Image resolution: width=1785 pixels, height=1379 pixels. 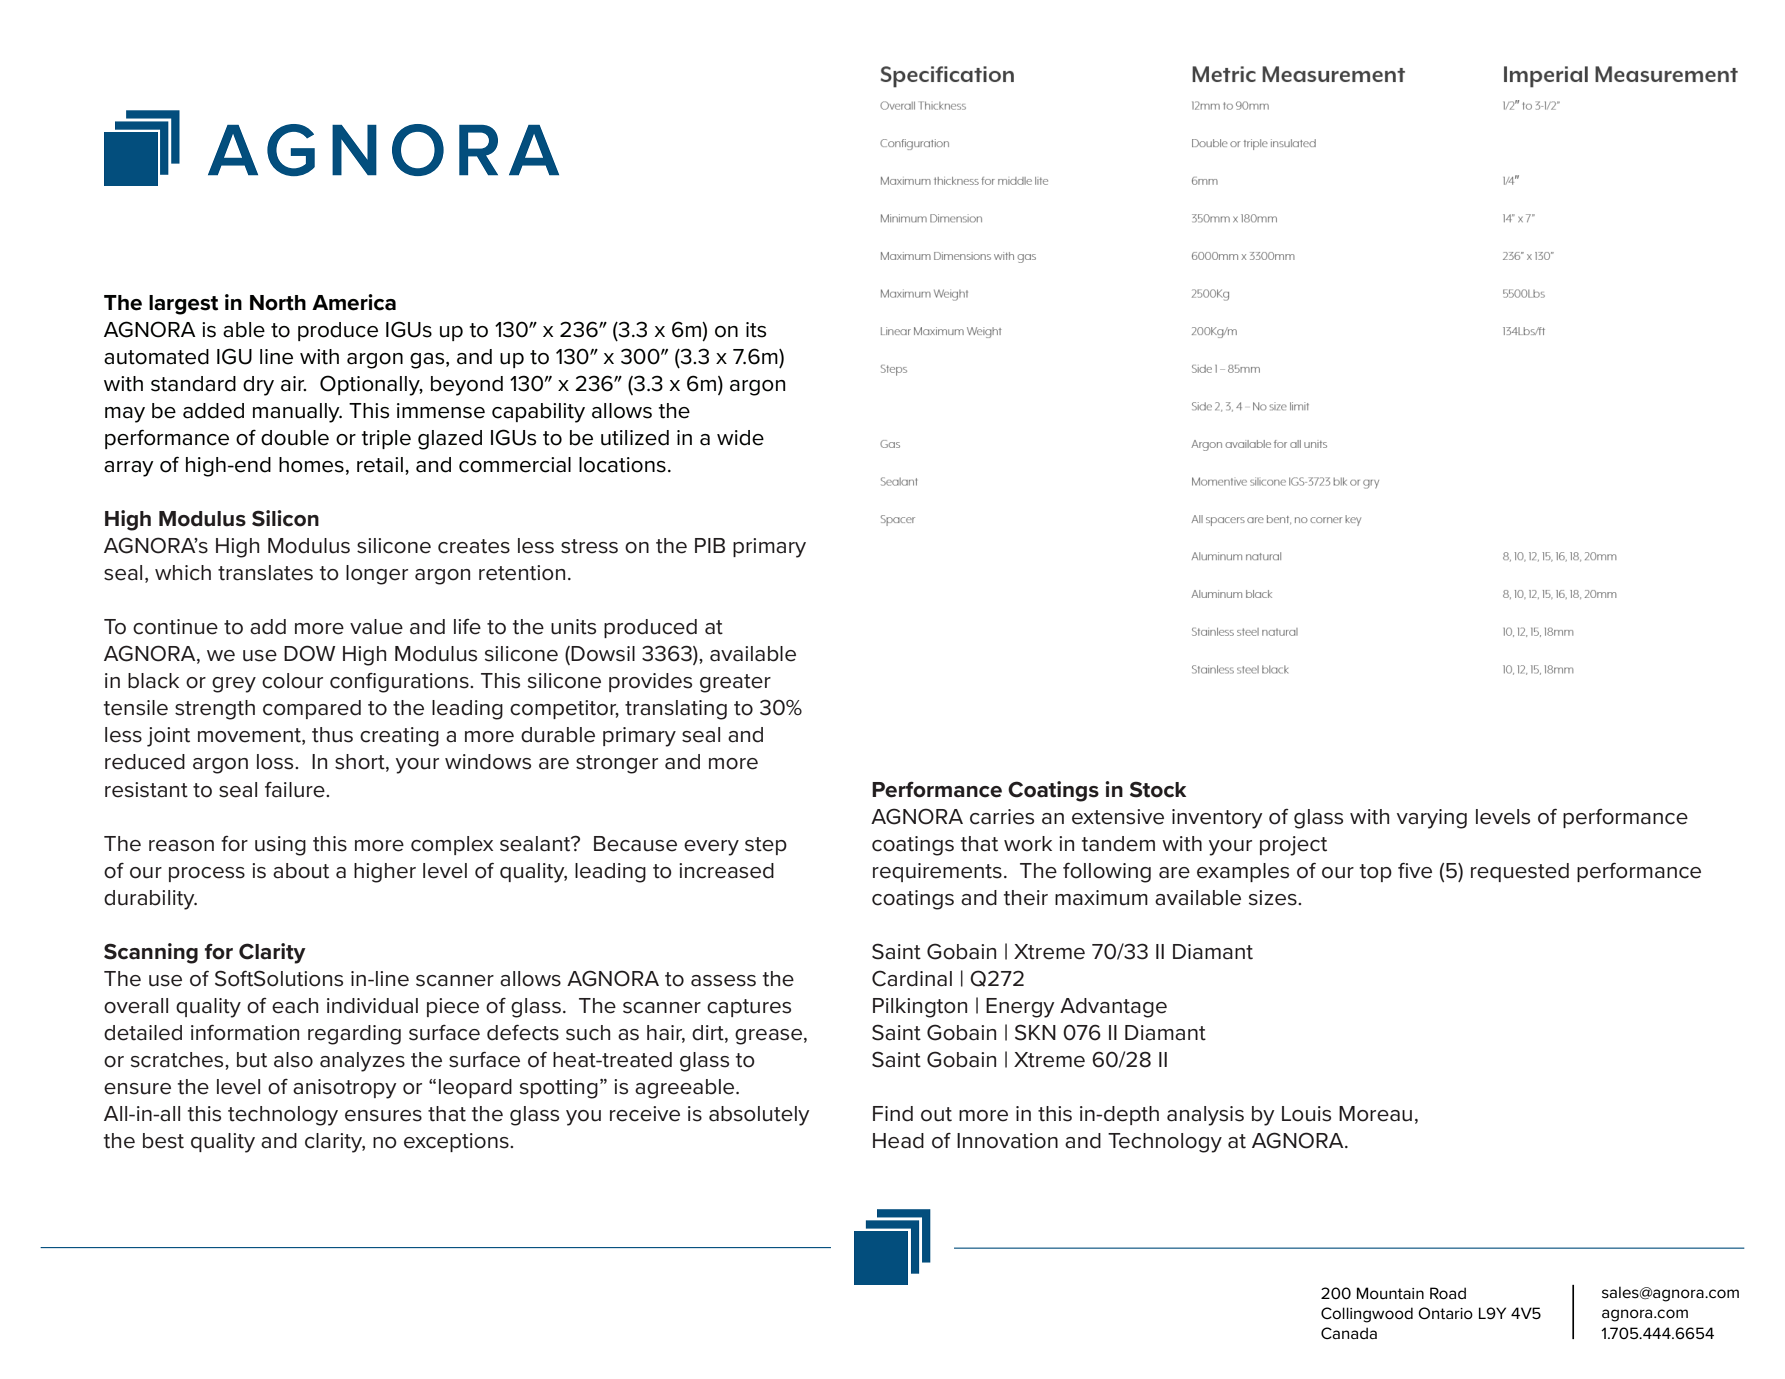 I want to click on PIB, so click(x=710, y=545).
